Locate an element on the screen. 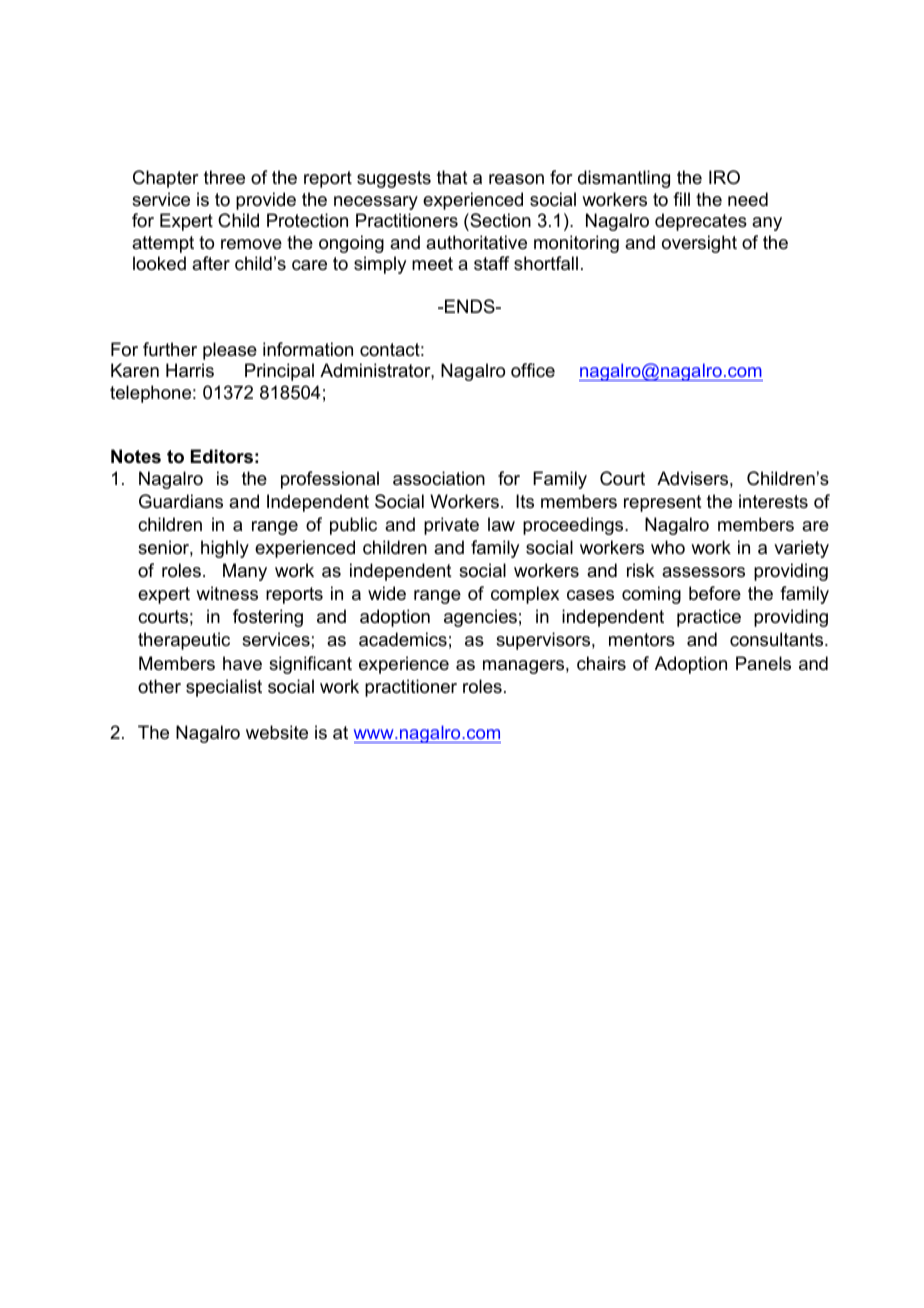  need is located at coordinates (748, 199).
